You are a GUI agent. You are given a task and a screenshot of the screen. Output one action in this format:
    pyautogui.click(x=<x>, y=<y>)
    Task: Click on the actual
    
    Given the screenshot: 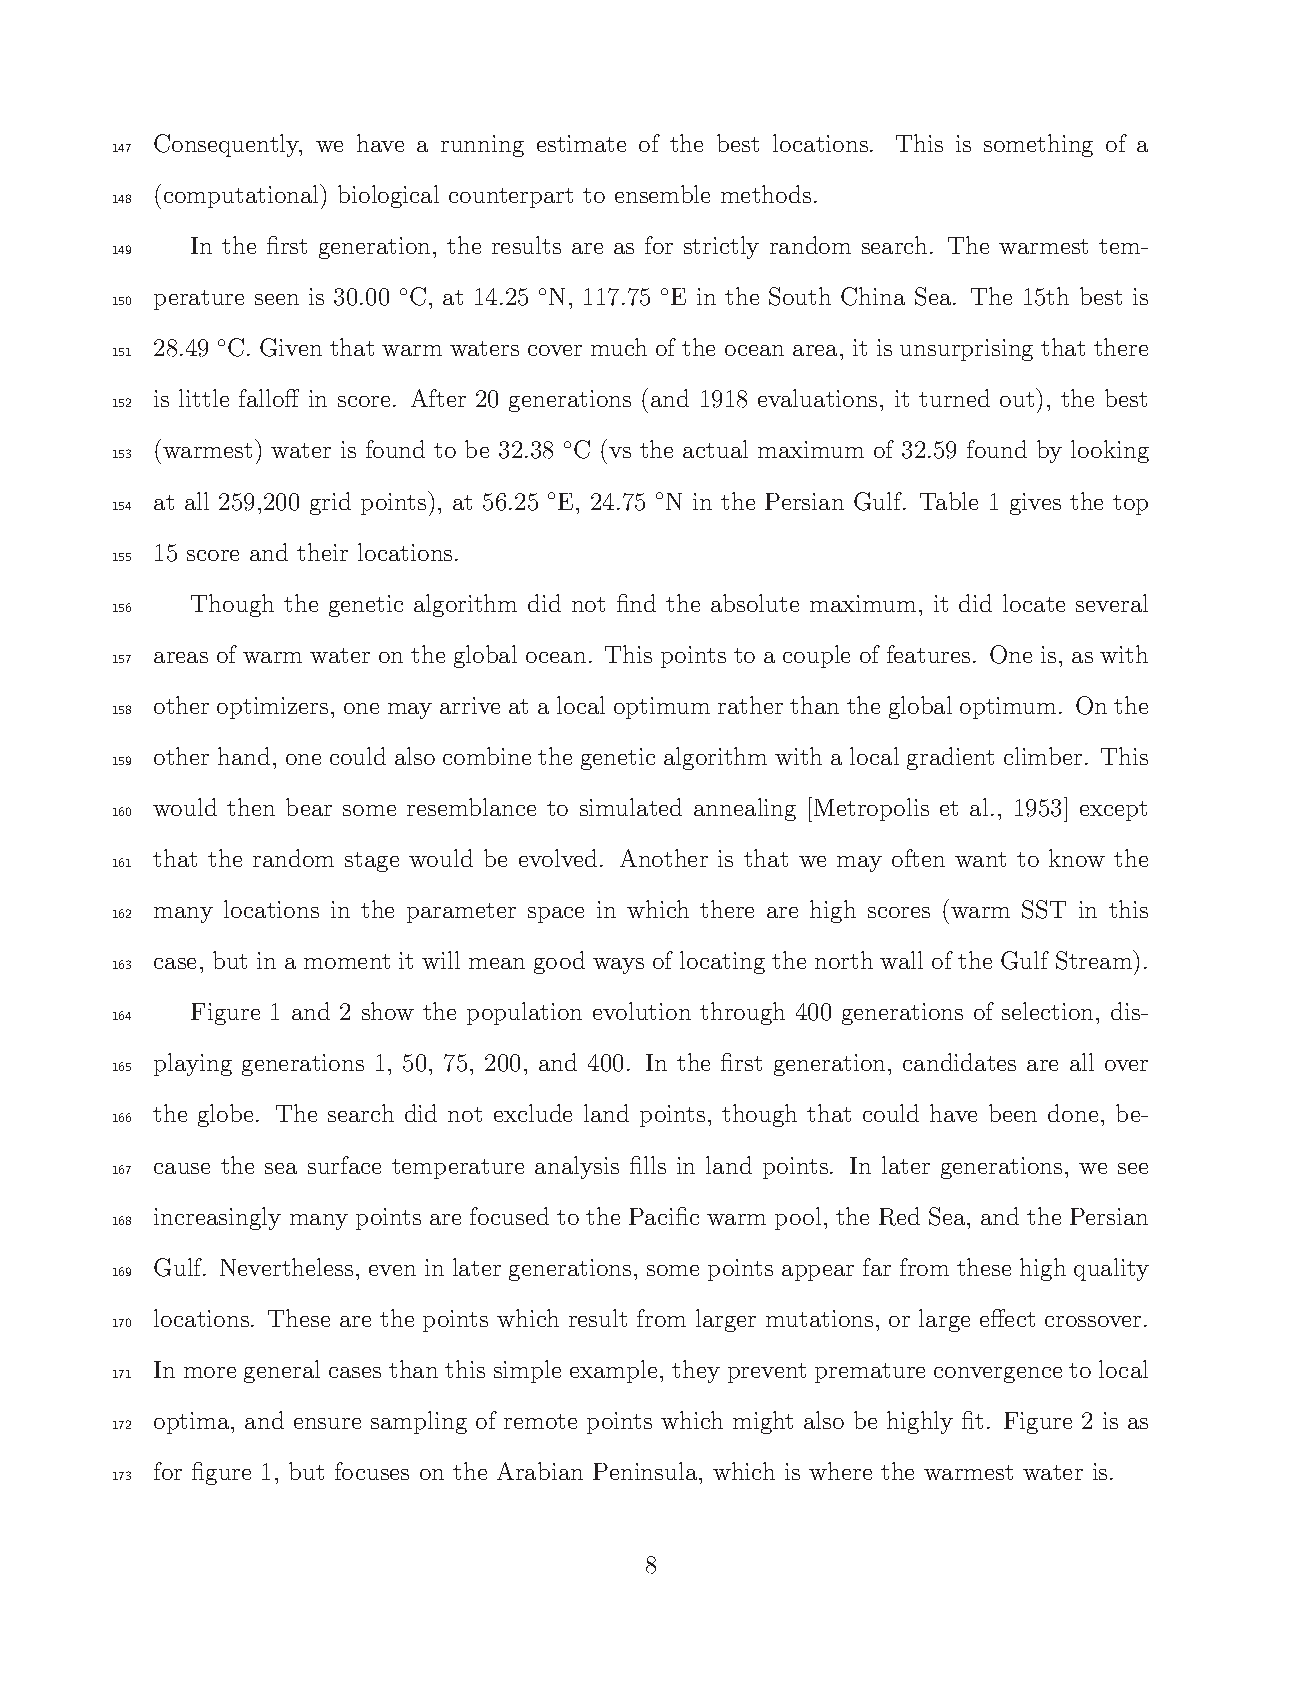 What is the action you would take?
    pyautogui.click(x=715, y=449)
